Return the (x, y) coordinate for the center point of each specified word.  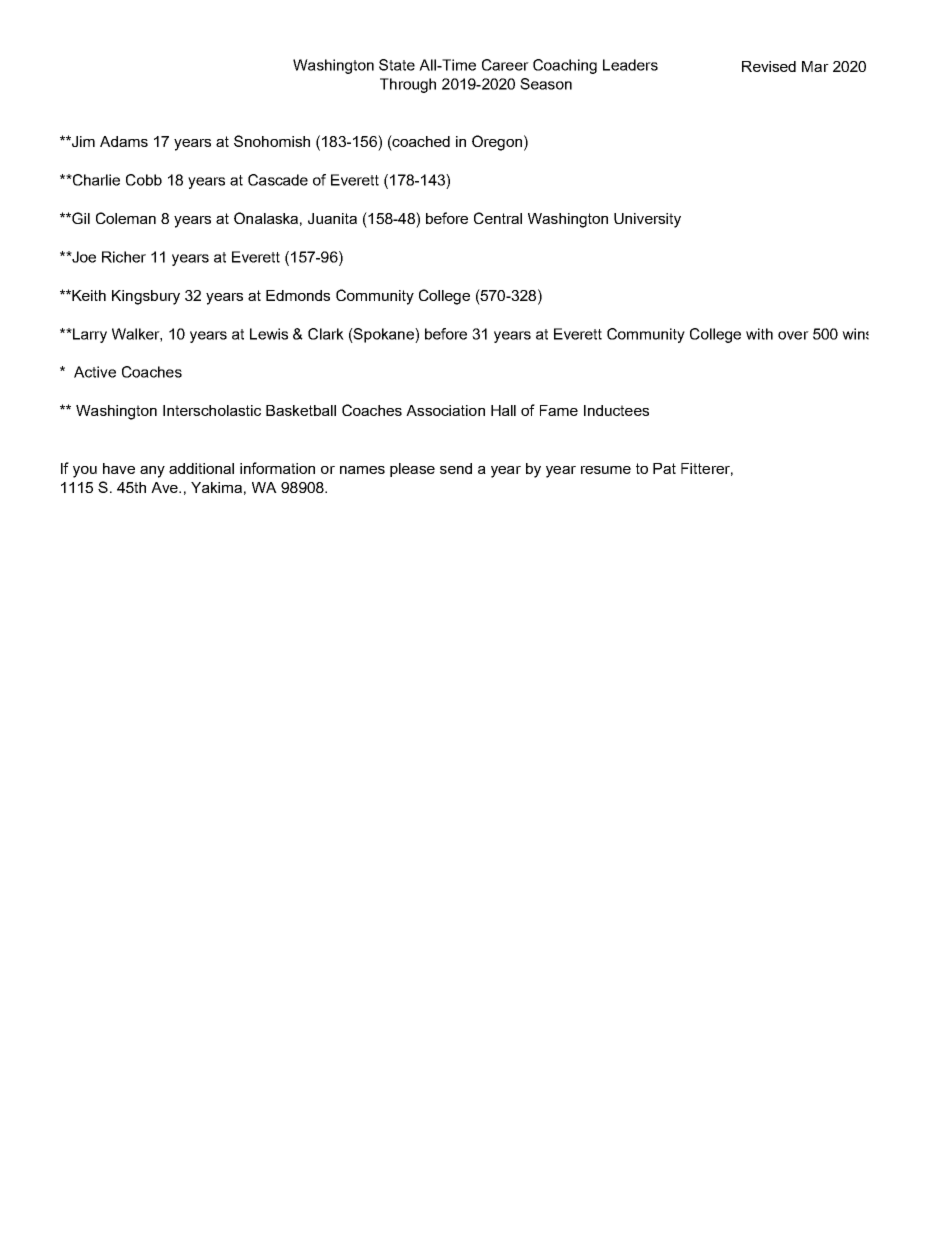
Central (498, 218)
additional (201, 468)
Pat (664, 468)
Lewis (269, 334)
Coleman (126, 218)
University (647, 220)
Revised (769, 66)
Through (408, 85)
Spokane (384, 335)
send (456, 468)
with (759, 334)
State (397, 65)
